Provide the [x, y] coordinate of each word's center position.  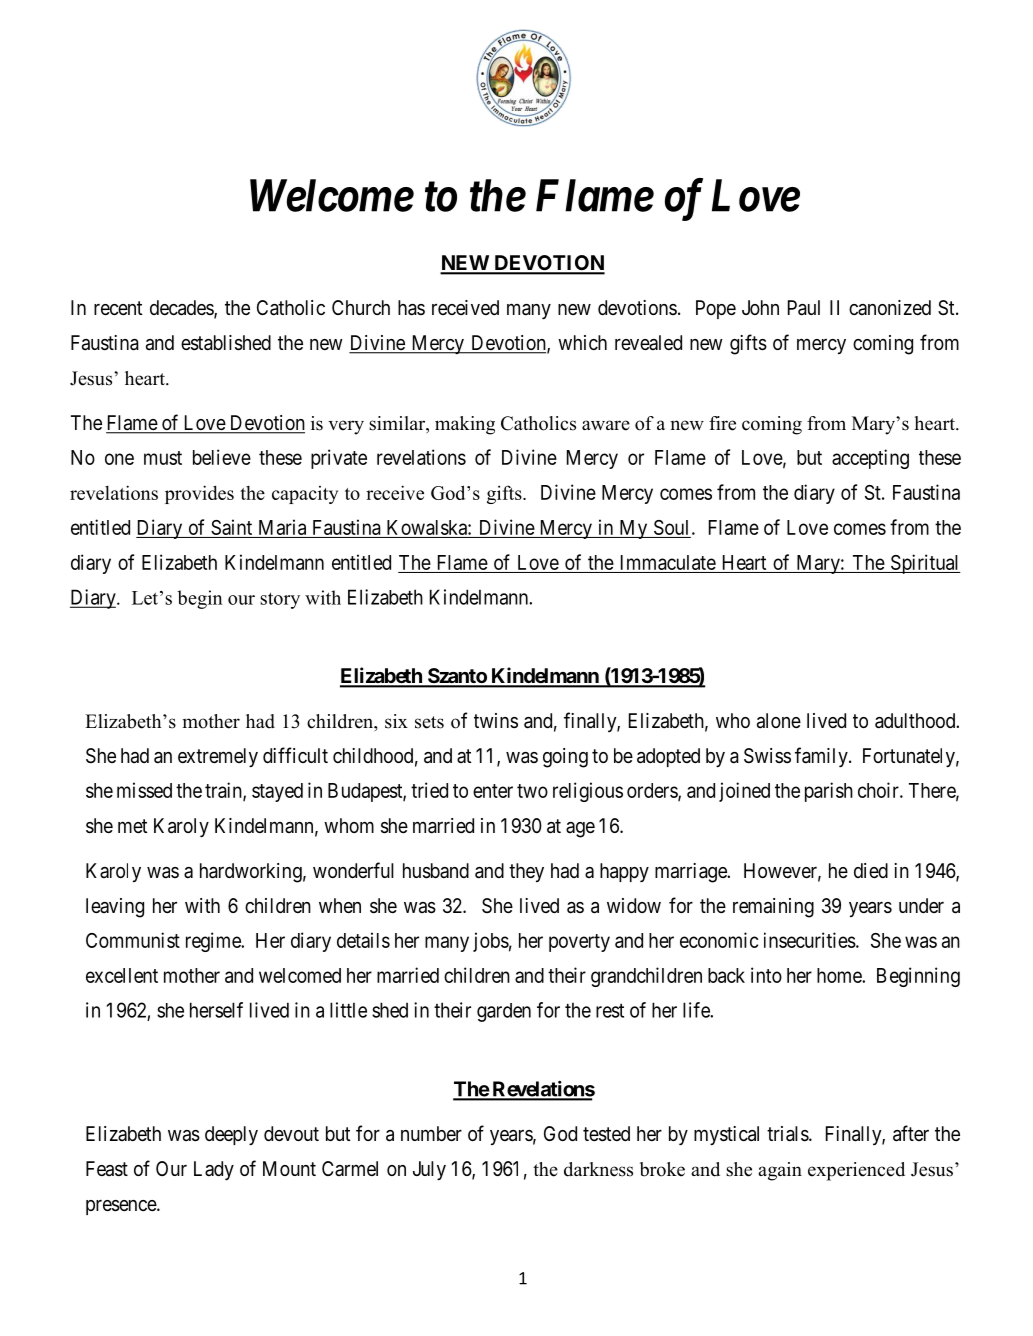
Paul [804, 308]
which [582, 342]
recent [118, 308]
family [822, 757]
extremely [218, 757]
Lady [214, 1170]
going [565, 758]
